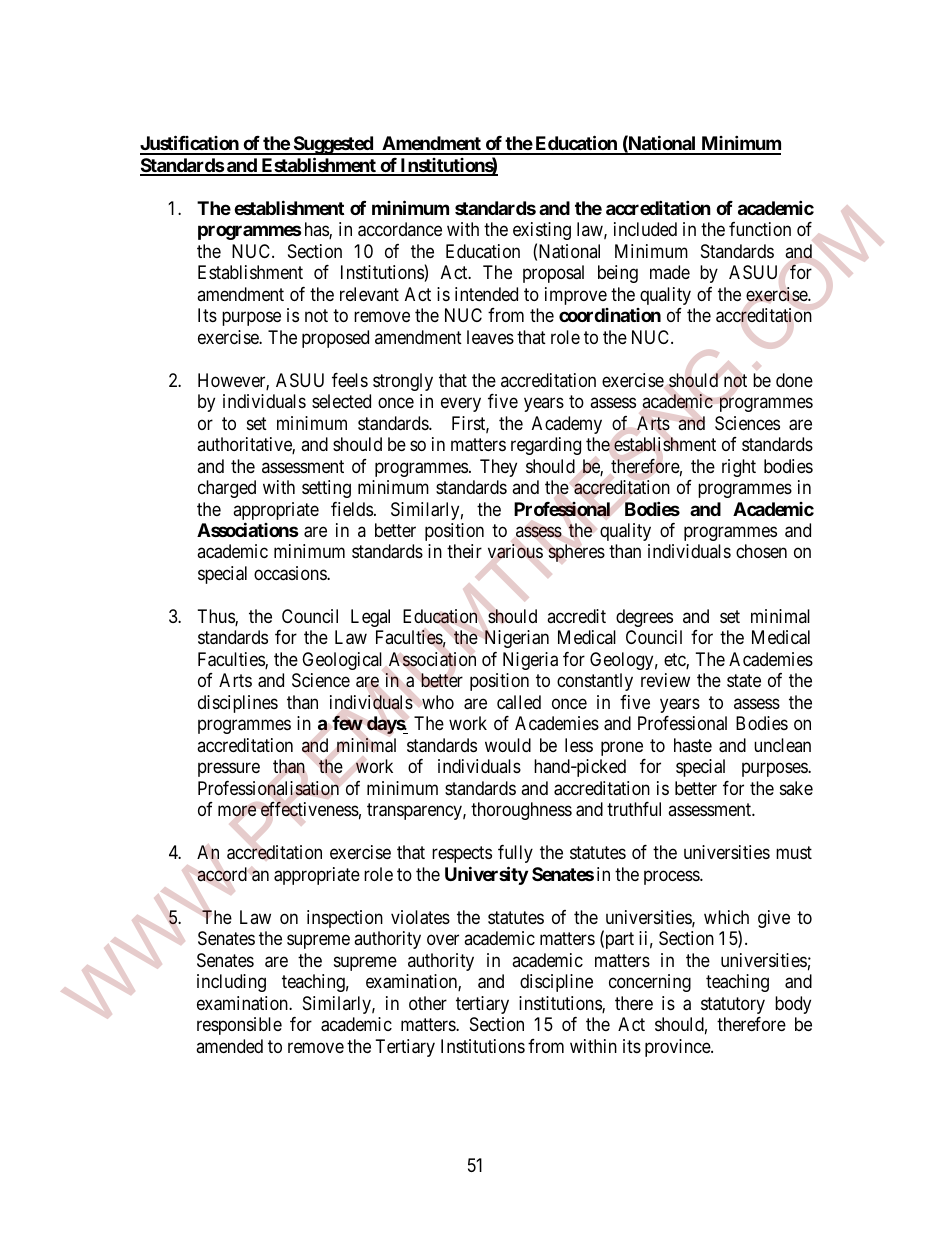 This screenshot has height=1233, width=952. Describe the element at coordinates (239, 1026) in the screenshot. I see `responsible` at that location.
